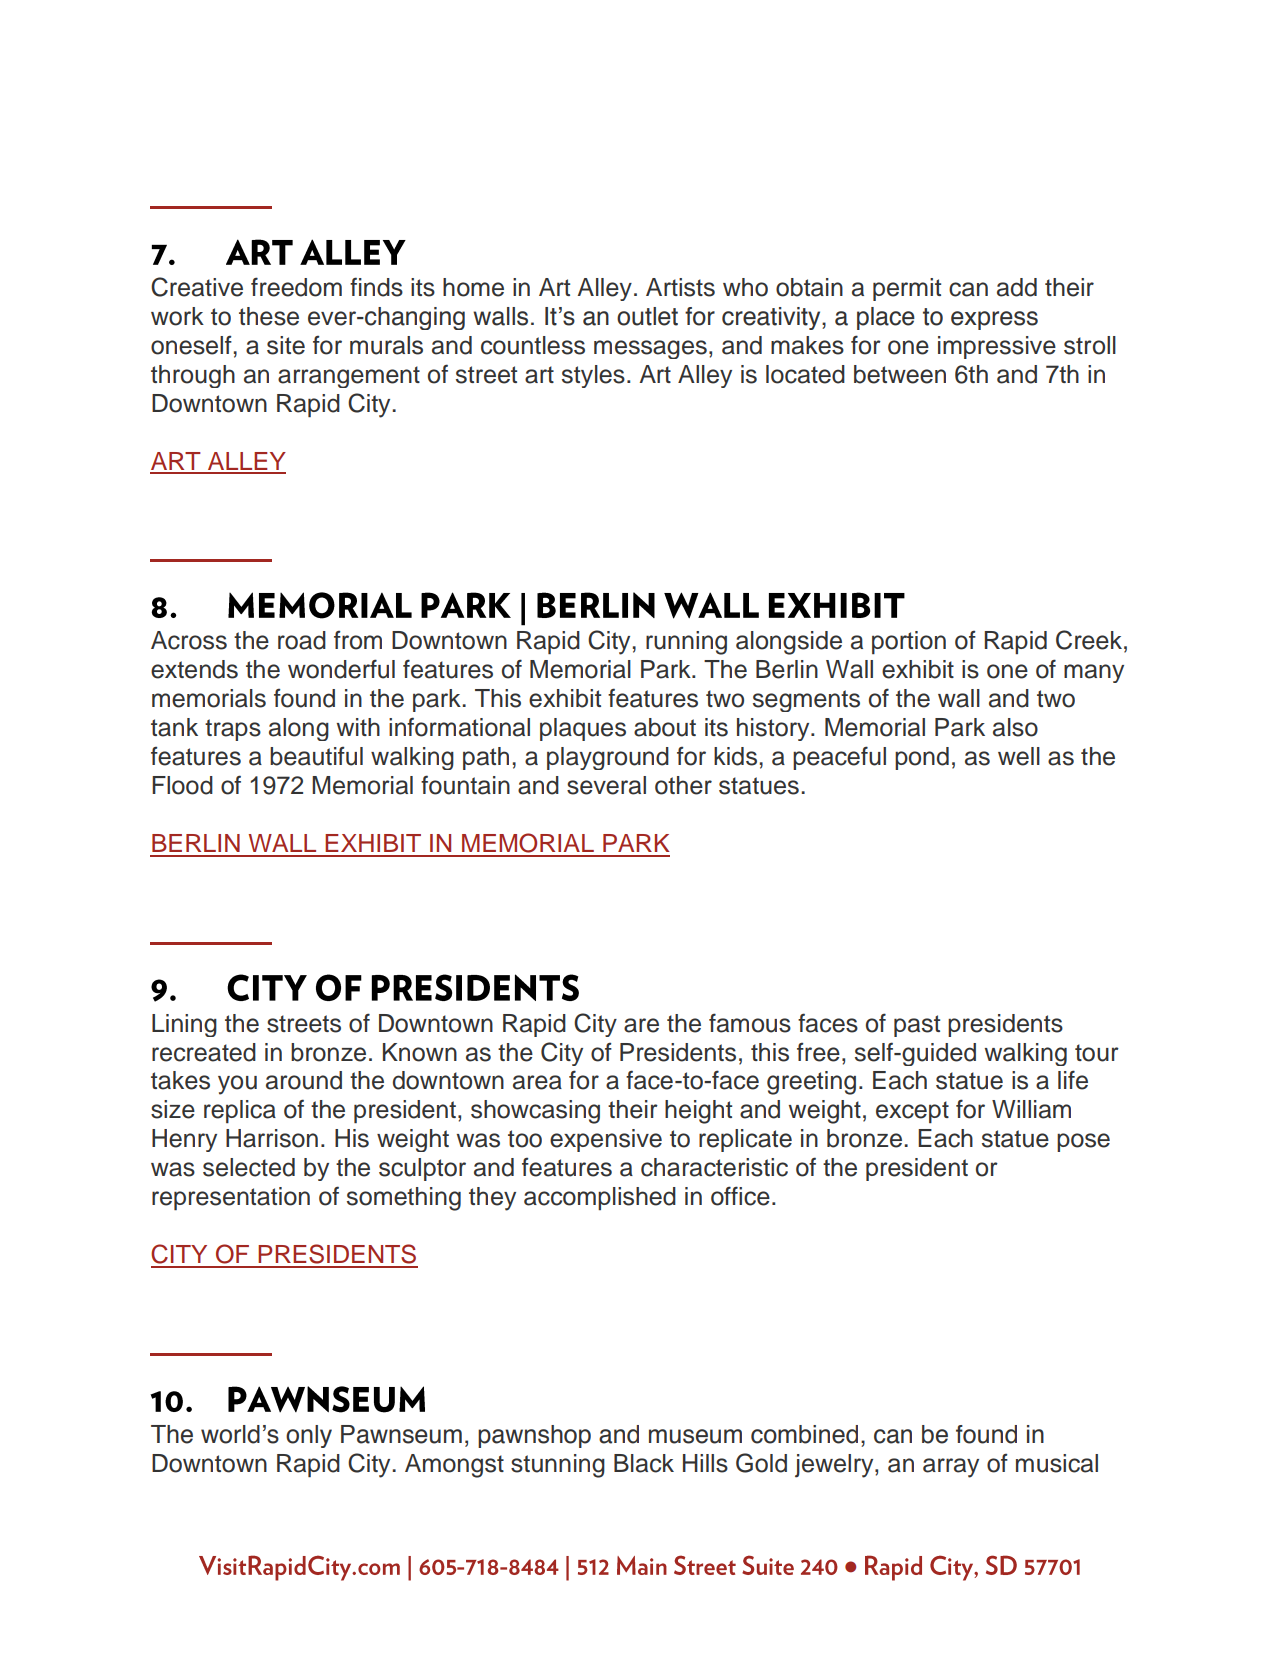 The width and height of the page is (1281, 1657). What do you see at coordinates (269, 316) in the page?
I see `these` at bounding box center [269, 316].
